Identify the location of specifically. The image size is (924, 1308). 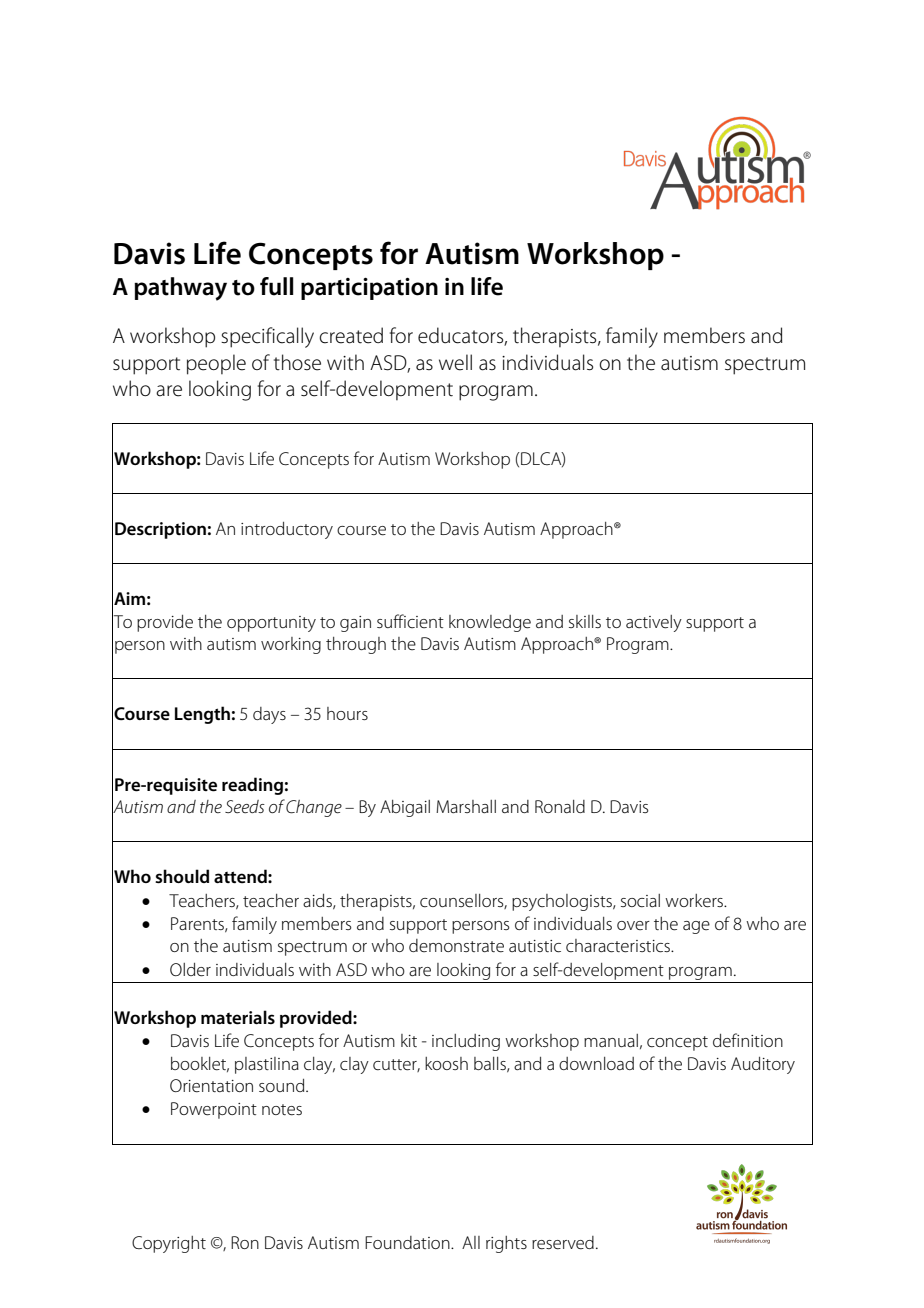
(267, 337).
